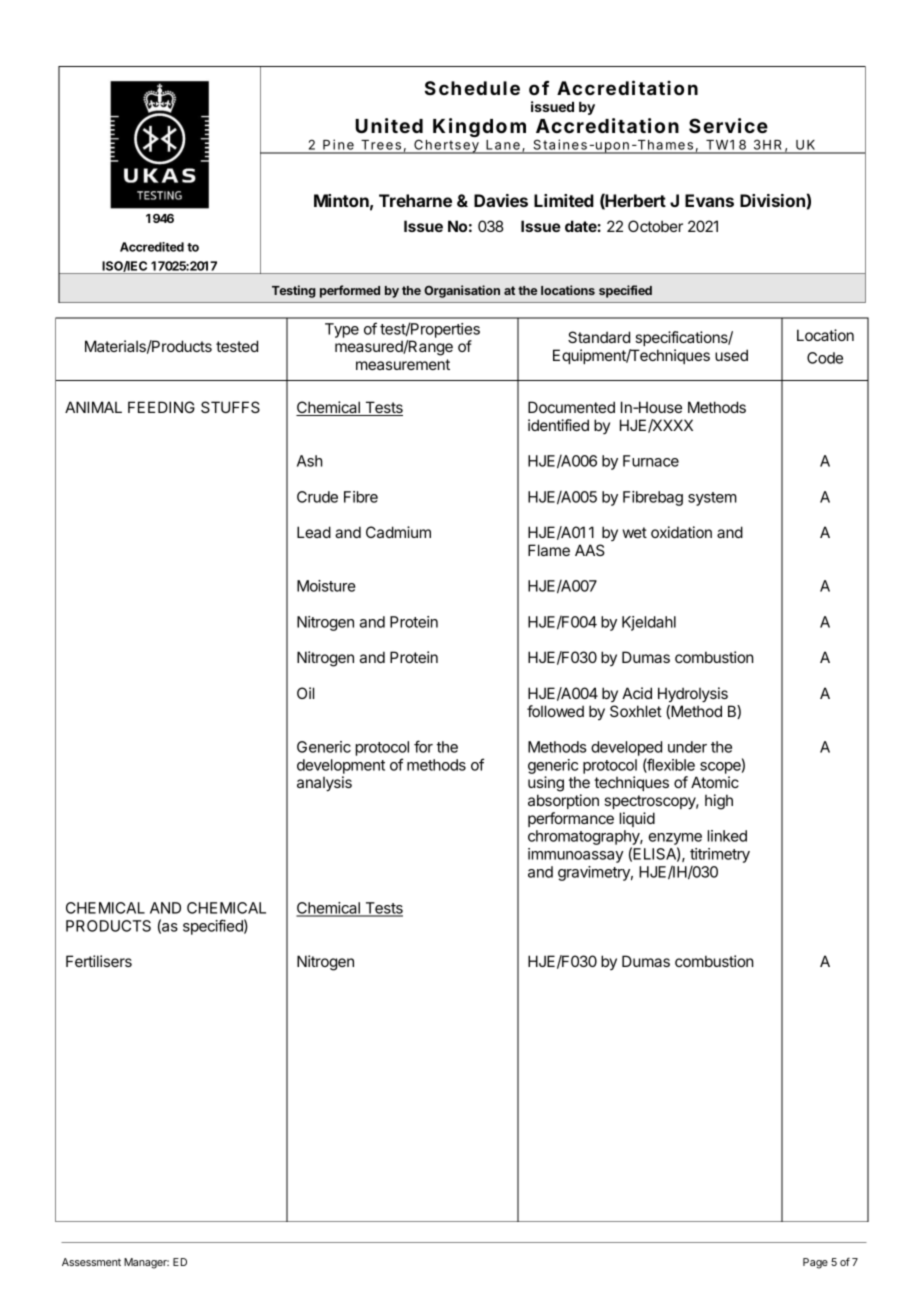  I want to click on Hydrolysis, so click(693, 694).
